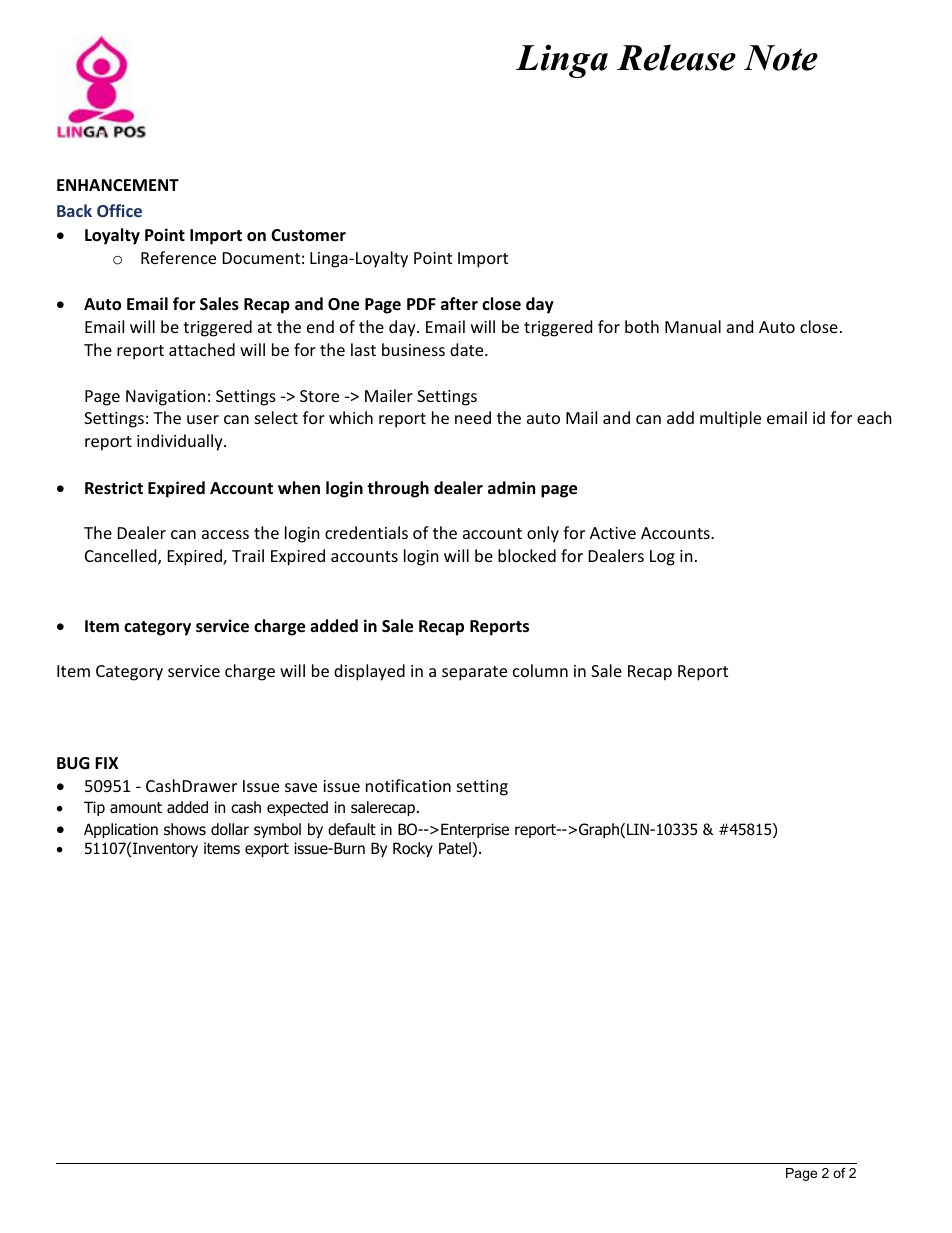 The height and width of the screenshot is (1233, 952). What do you see at coordinates (468, 349) in the screenshot?
I see `date` at bounding box center [468, 349].
